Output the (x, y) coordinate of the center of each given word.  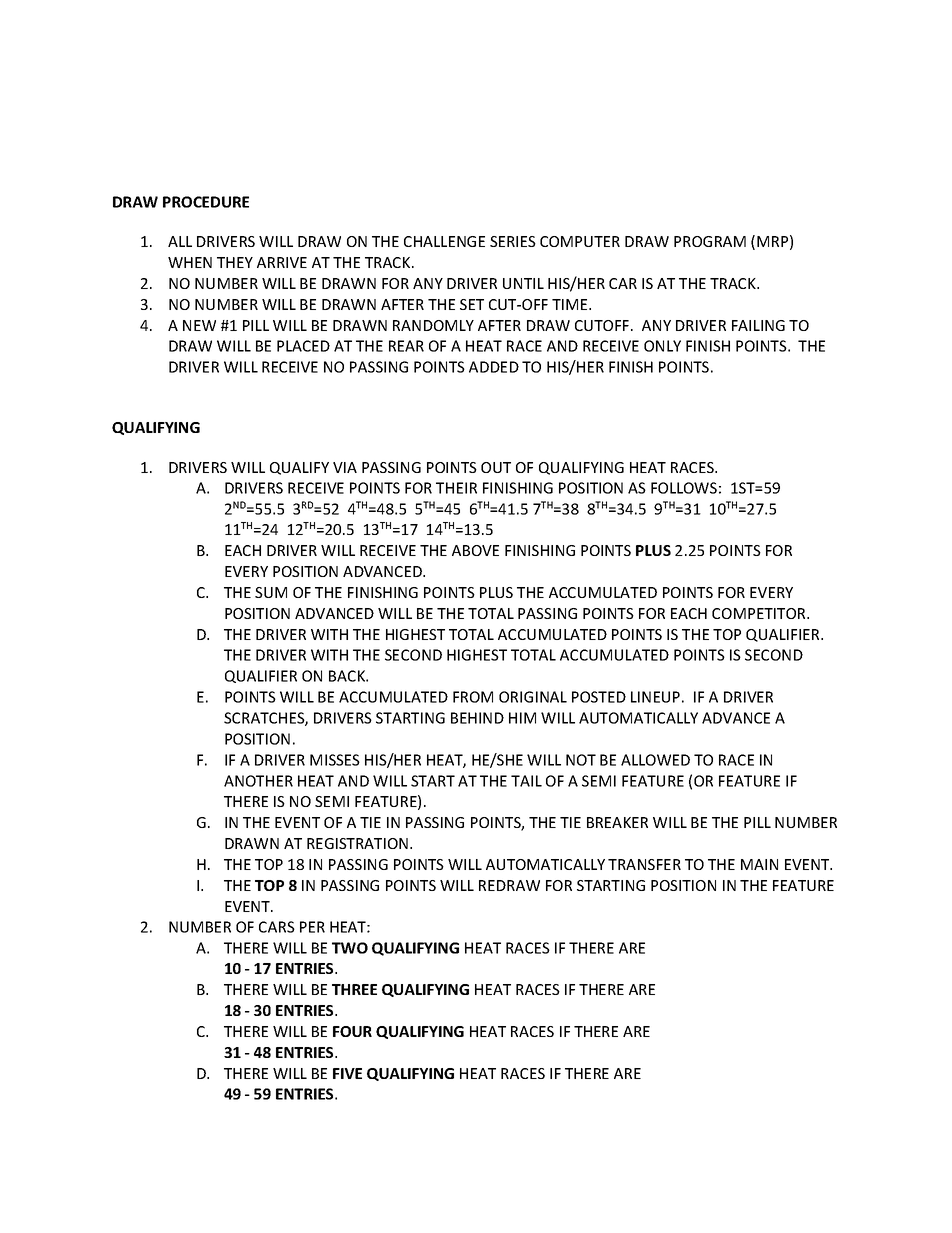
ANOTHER (258, 781)
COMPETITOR (760, 613)
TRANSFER (644, 864)
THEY (235, 262)
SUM (271, 592)
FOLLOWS (684, 488)
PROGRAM (710, 241)
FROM (473, 697)
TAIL (526, 781)
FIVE (347, 1073)
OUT (496, 467)
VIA (345, 467)
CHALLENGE (444, 241)
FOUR (352, 1031)
